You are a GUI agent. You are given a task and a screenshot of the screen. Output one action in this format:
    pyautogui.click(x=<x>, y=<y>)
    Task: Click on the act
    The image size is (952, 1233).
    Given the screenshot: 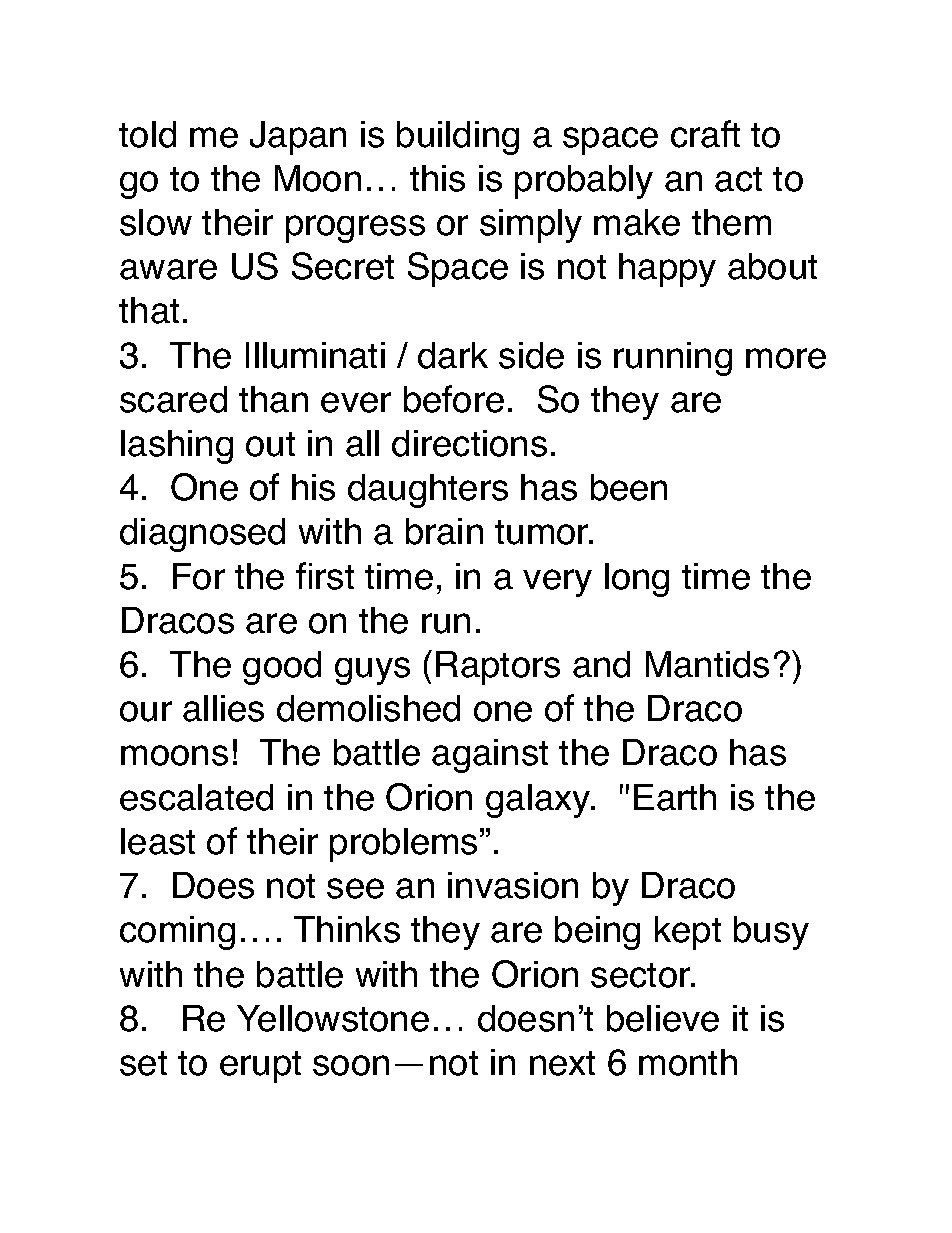 What is the action you would take?
    pyautogui.click(x=738, y=179)
